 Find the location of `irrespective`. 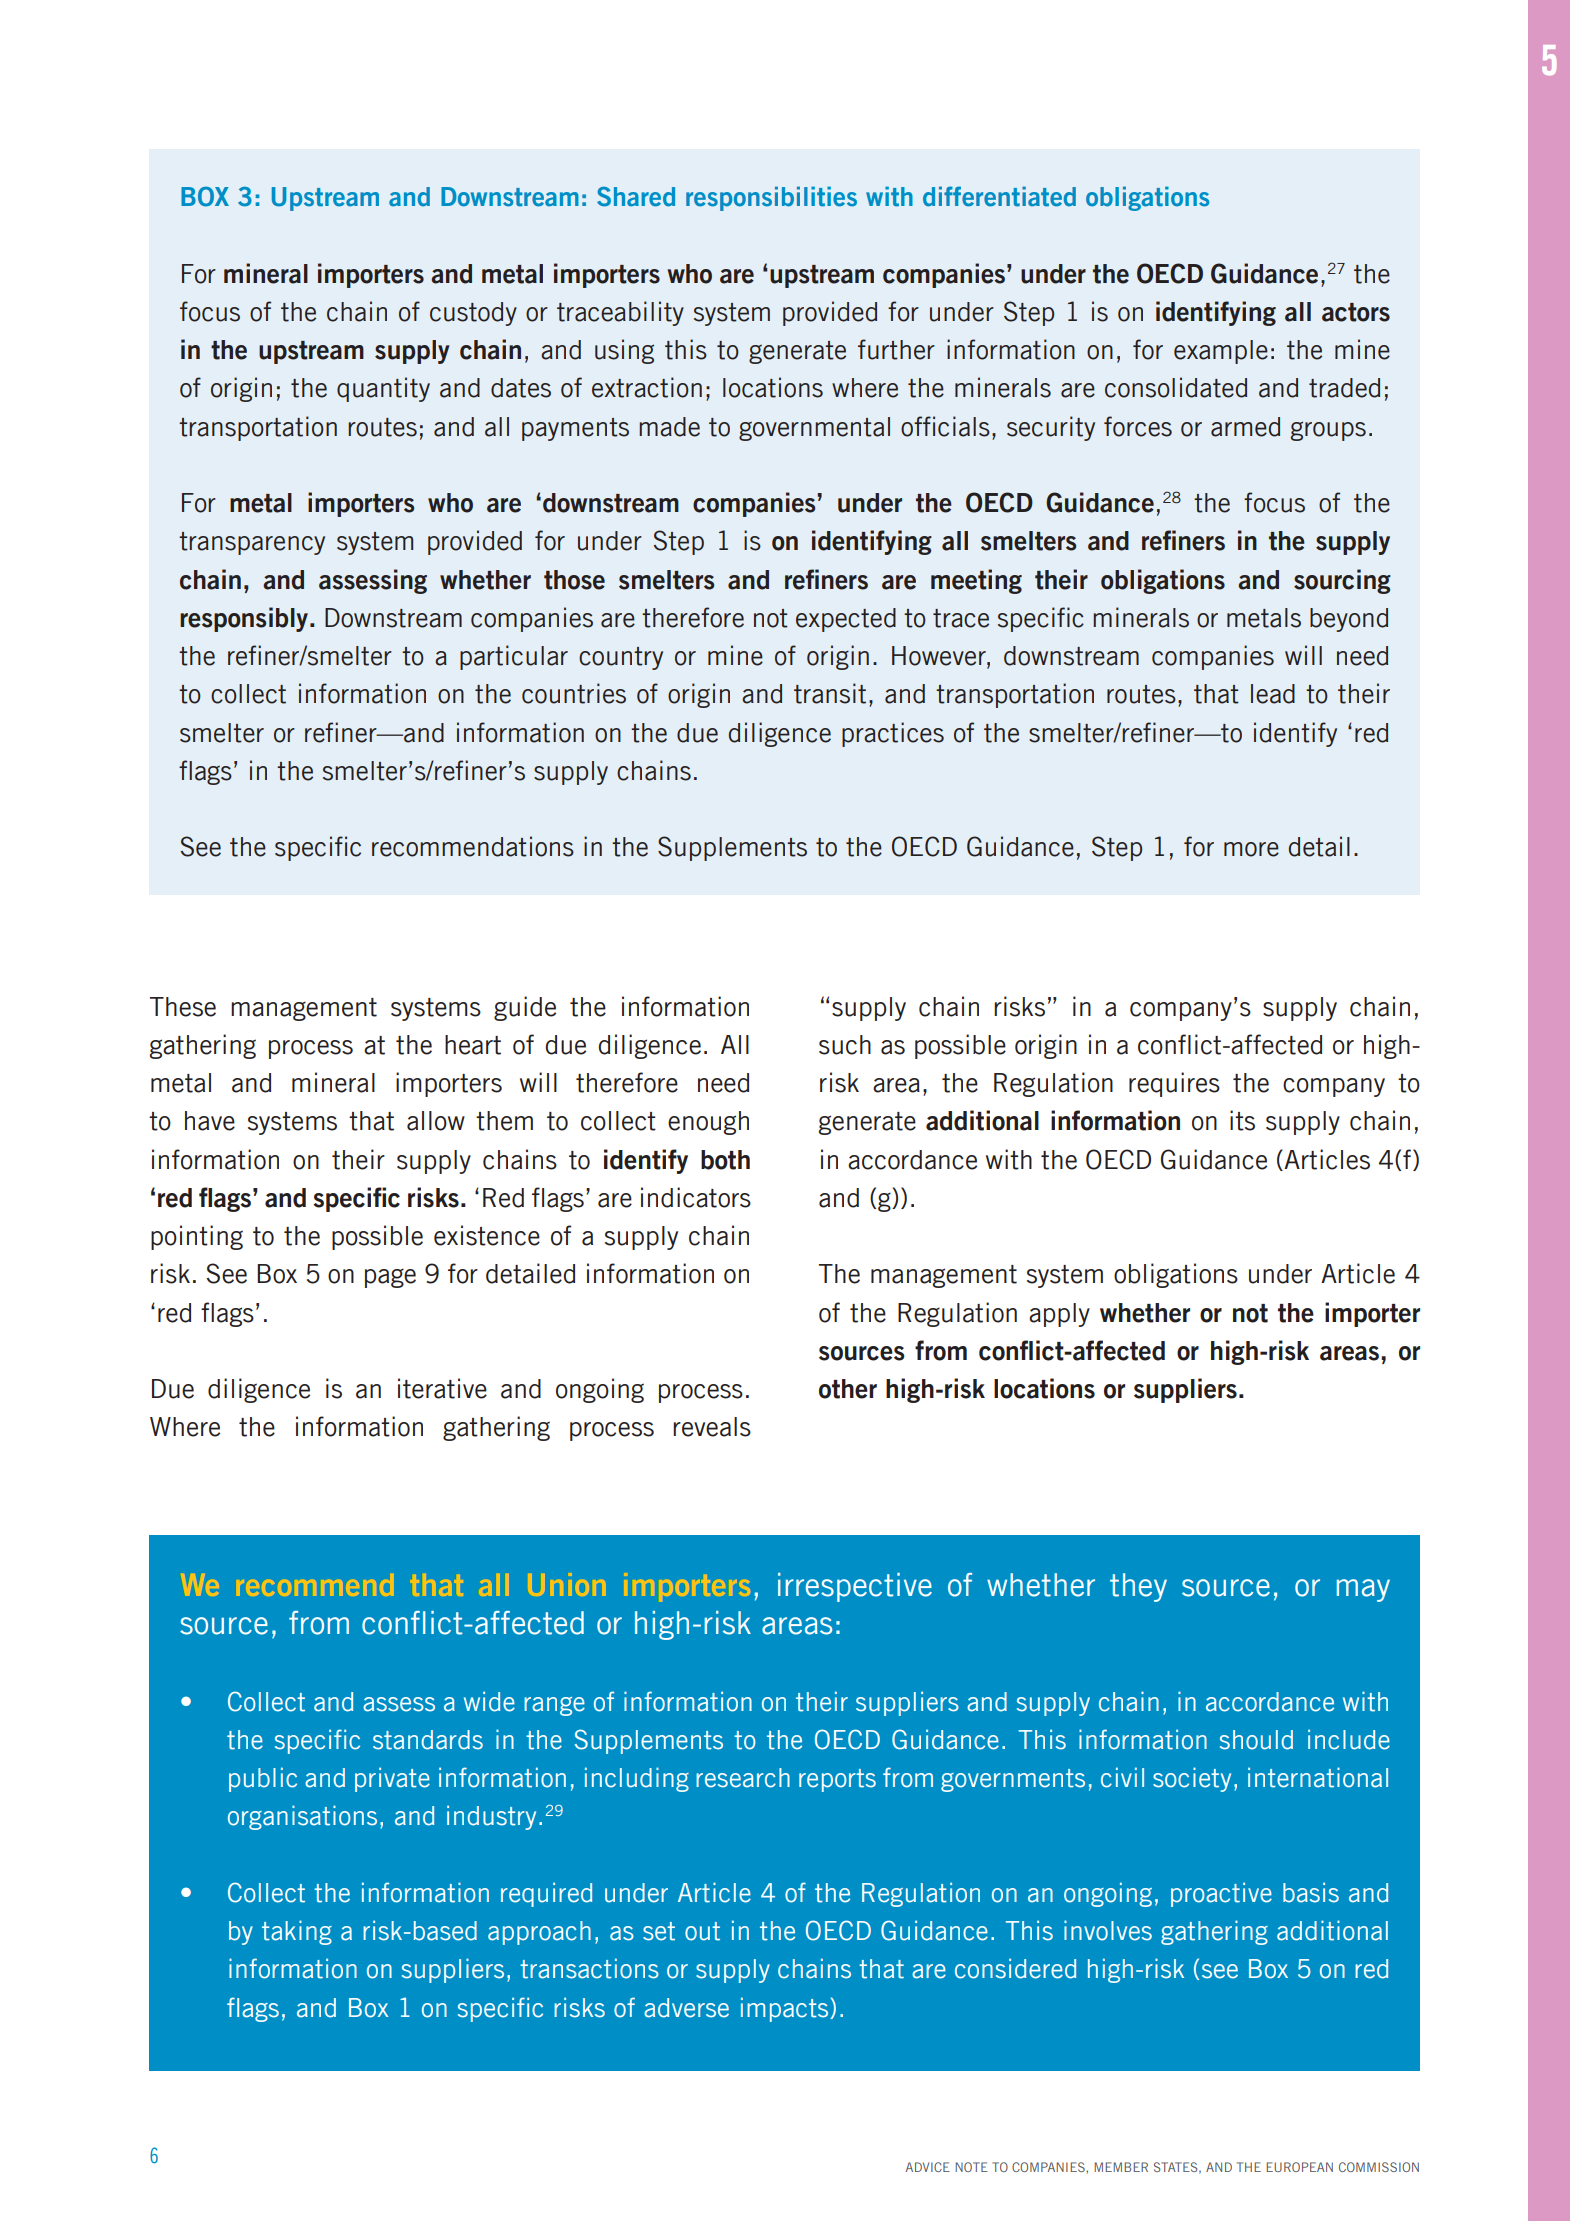

irrespective is located at coordinates (855, 1587).
